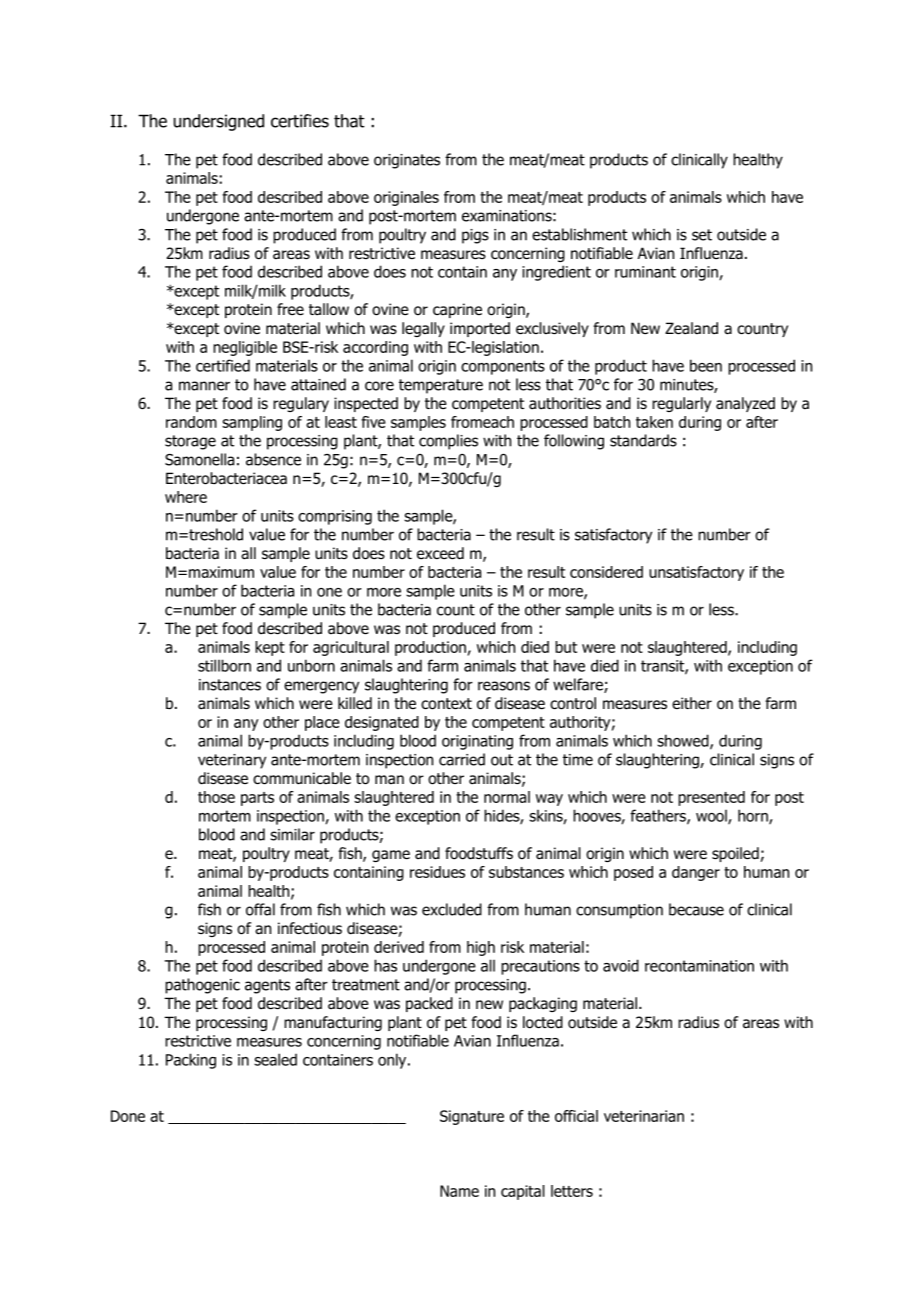 Image resolution: width=924 pixels, height=1308 pixels. I want to click on residues, so click(437, 872).
